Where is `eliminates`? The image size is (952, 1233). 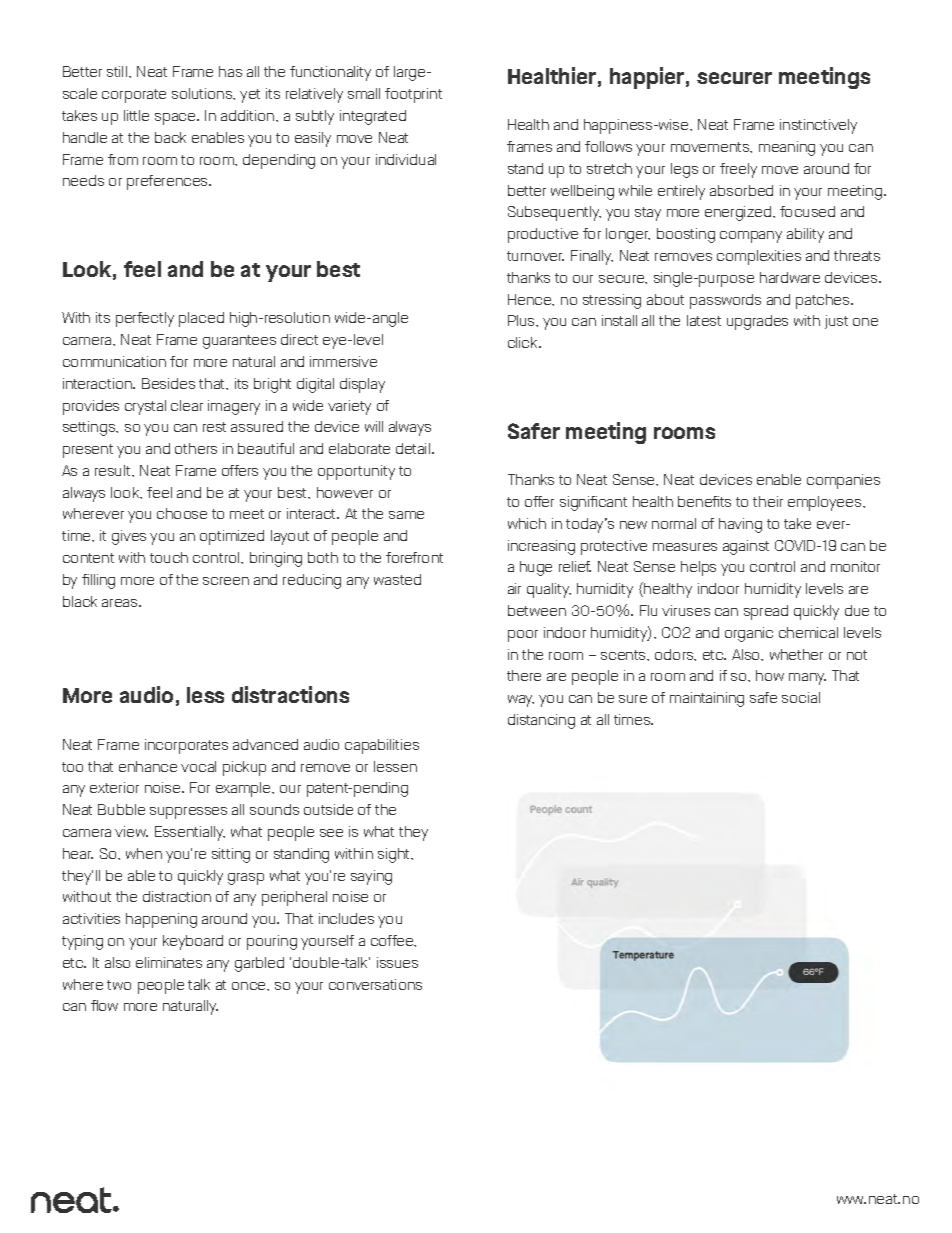 eliminates is located at coordinates (169, 962).
